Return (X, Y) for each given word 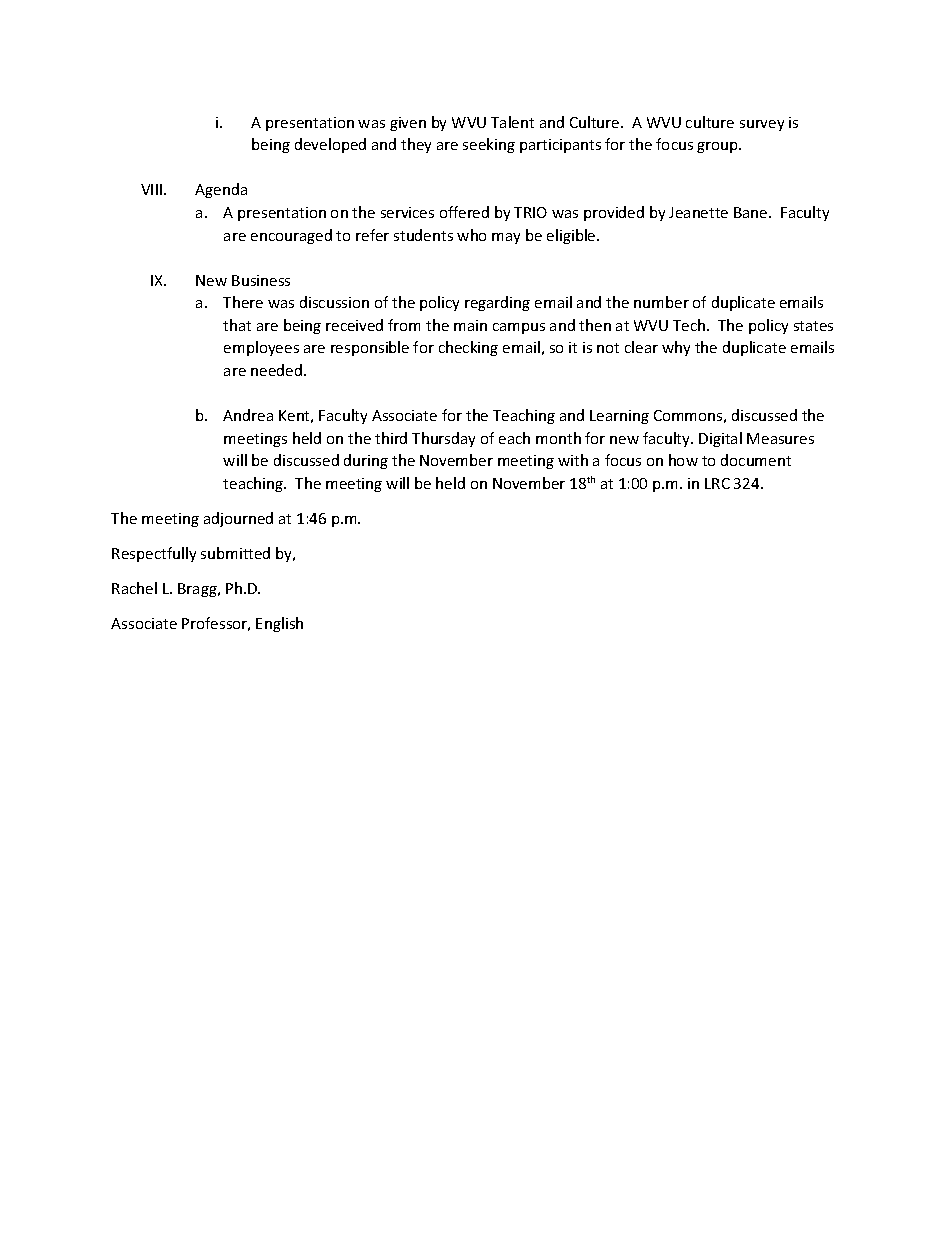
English (279, 624)
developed (330, 145)
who (471, 235)
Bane (752, 212)
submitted (235, 553)
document (756, 460)
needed (276, 370)
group (718, 147)
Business (261, 280)
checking (468, 348)
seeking (489, 145)
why (676, 348)
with (573, 460)
